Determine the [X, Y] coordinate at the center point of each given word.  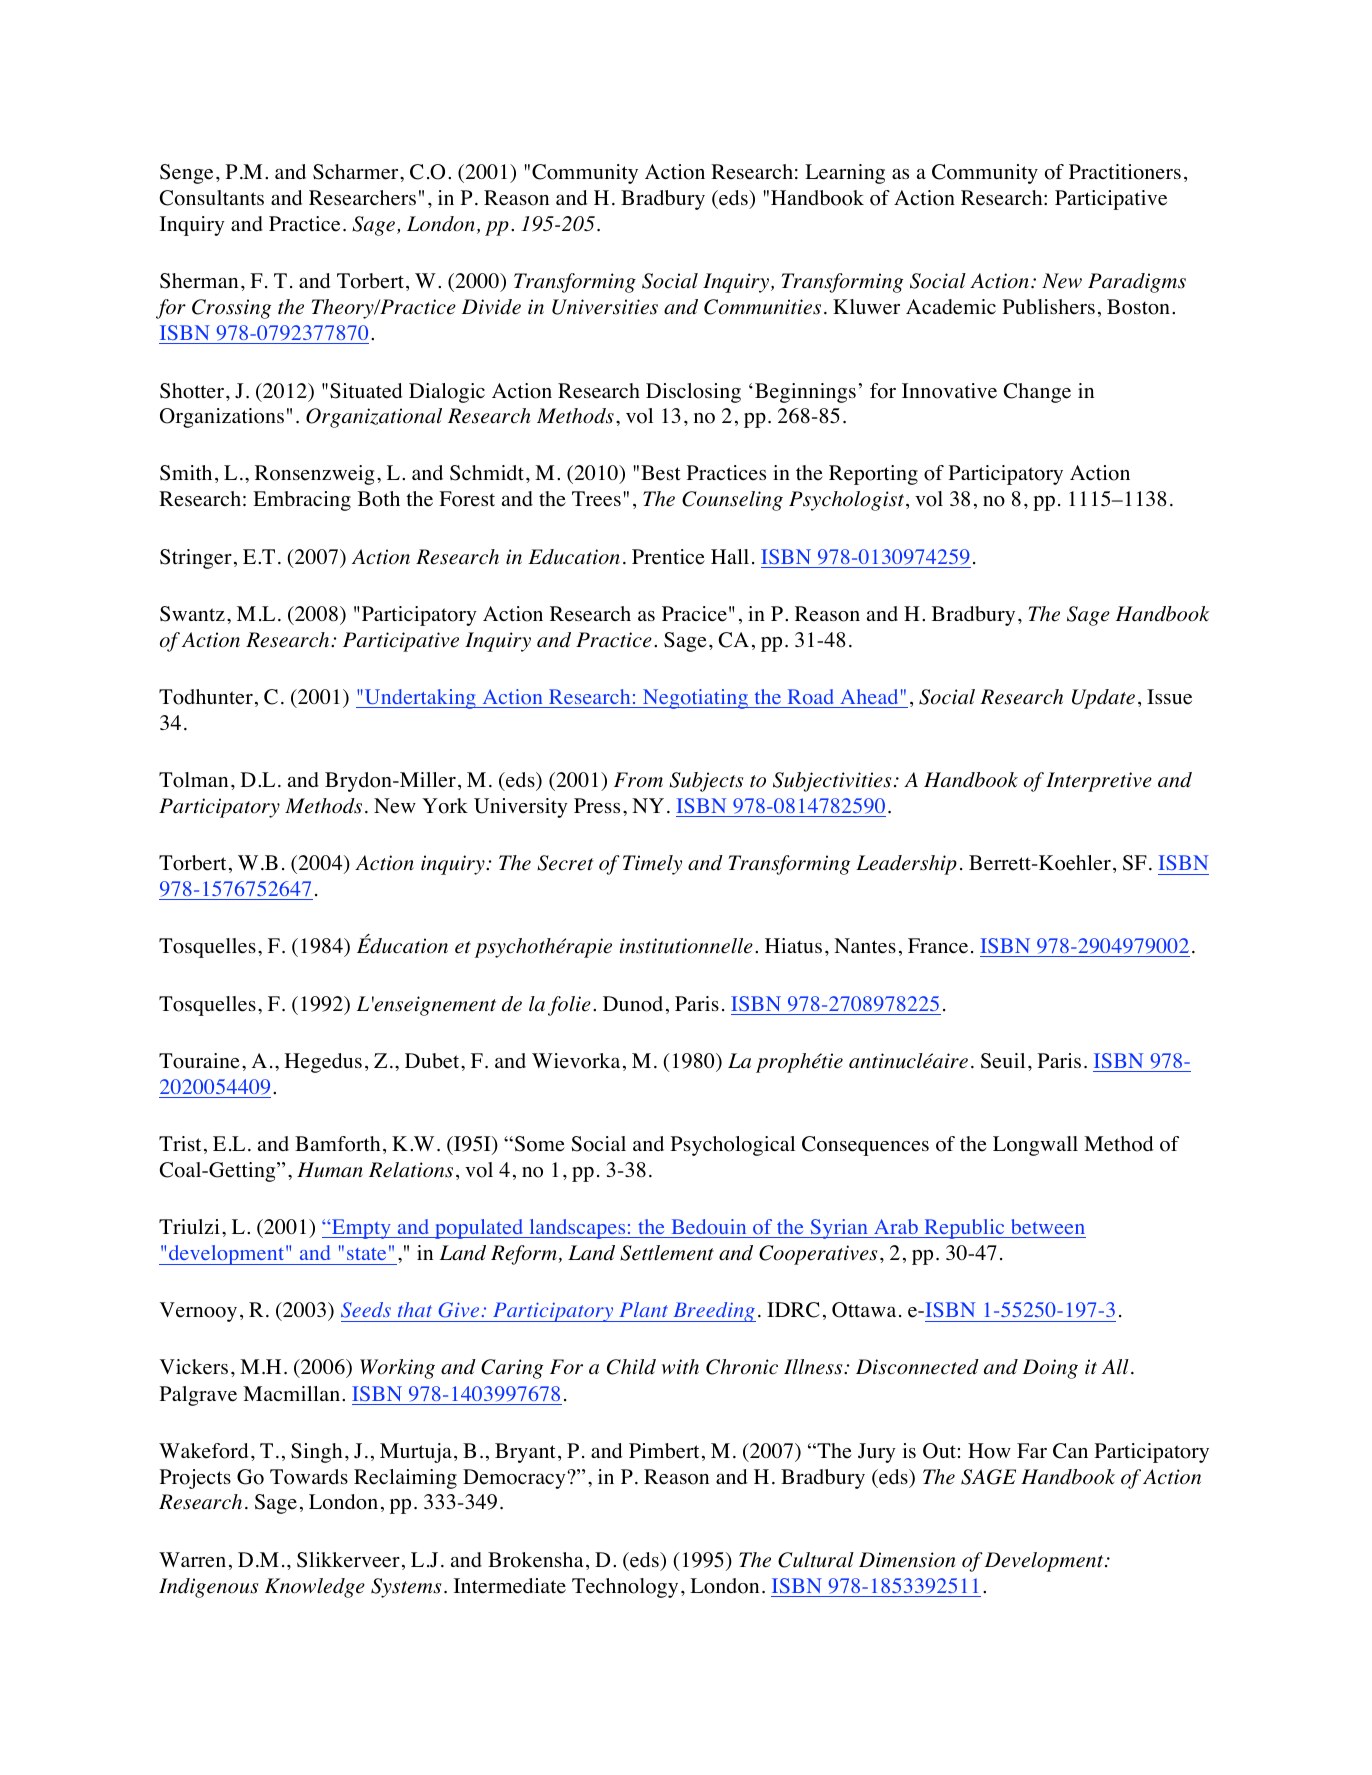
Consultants [212, 198]
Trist [180, 1143]
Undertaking [420, 699]
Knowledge [315, 1588]
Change [1037, 393]
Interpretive [1099, 782]
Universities [605, 307]
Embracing [302, 501]
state [366, 1254]
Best [661, 473]
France [938, 946]
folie [569, 1006]
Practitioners [1125, 172]
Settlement [667, 1253]
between [1048, 1226]
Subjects [706, 782]
